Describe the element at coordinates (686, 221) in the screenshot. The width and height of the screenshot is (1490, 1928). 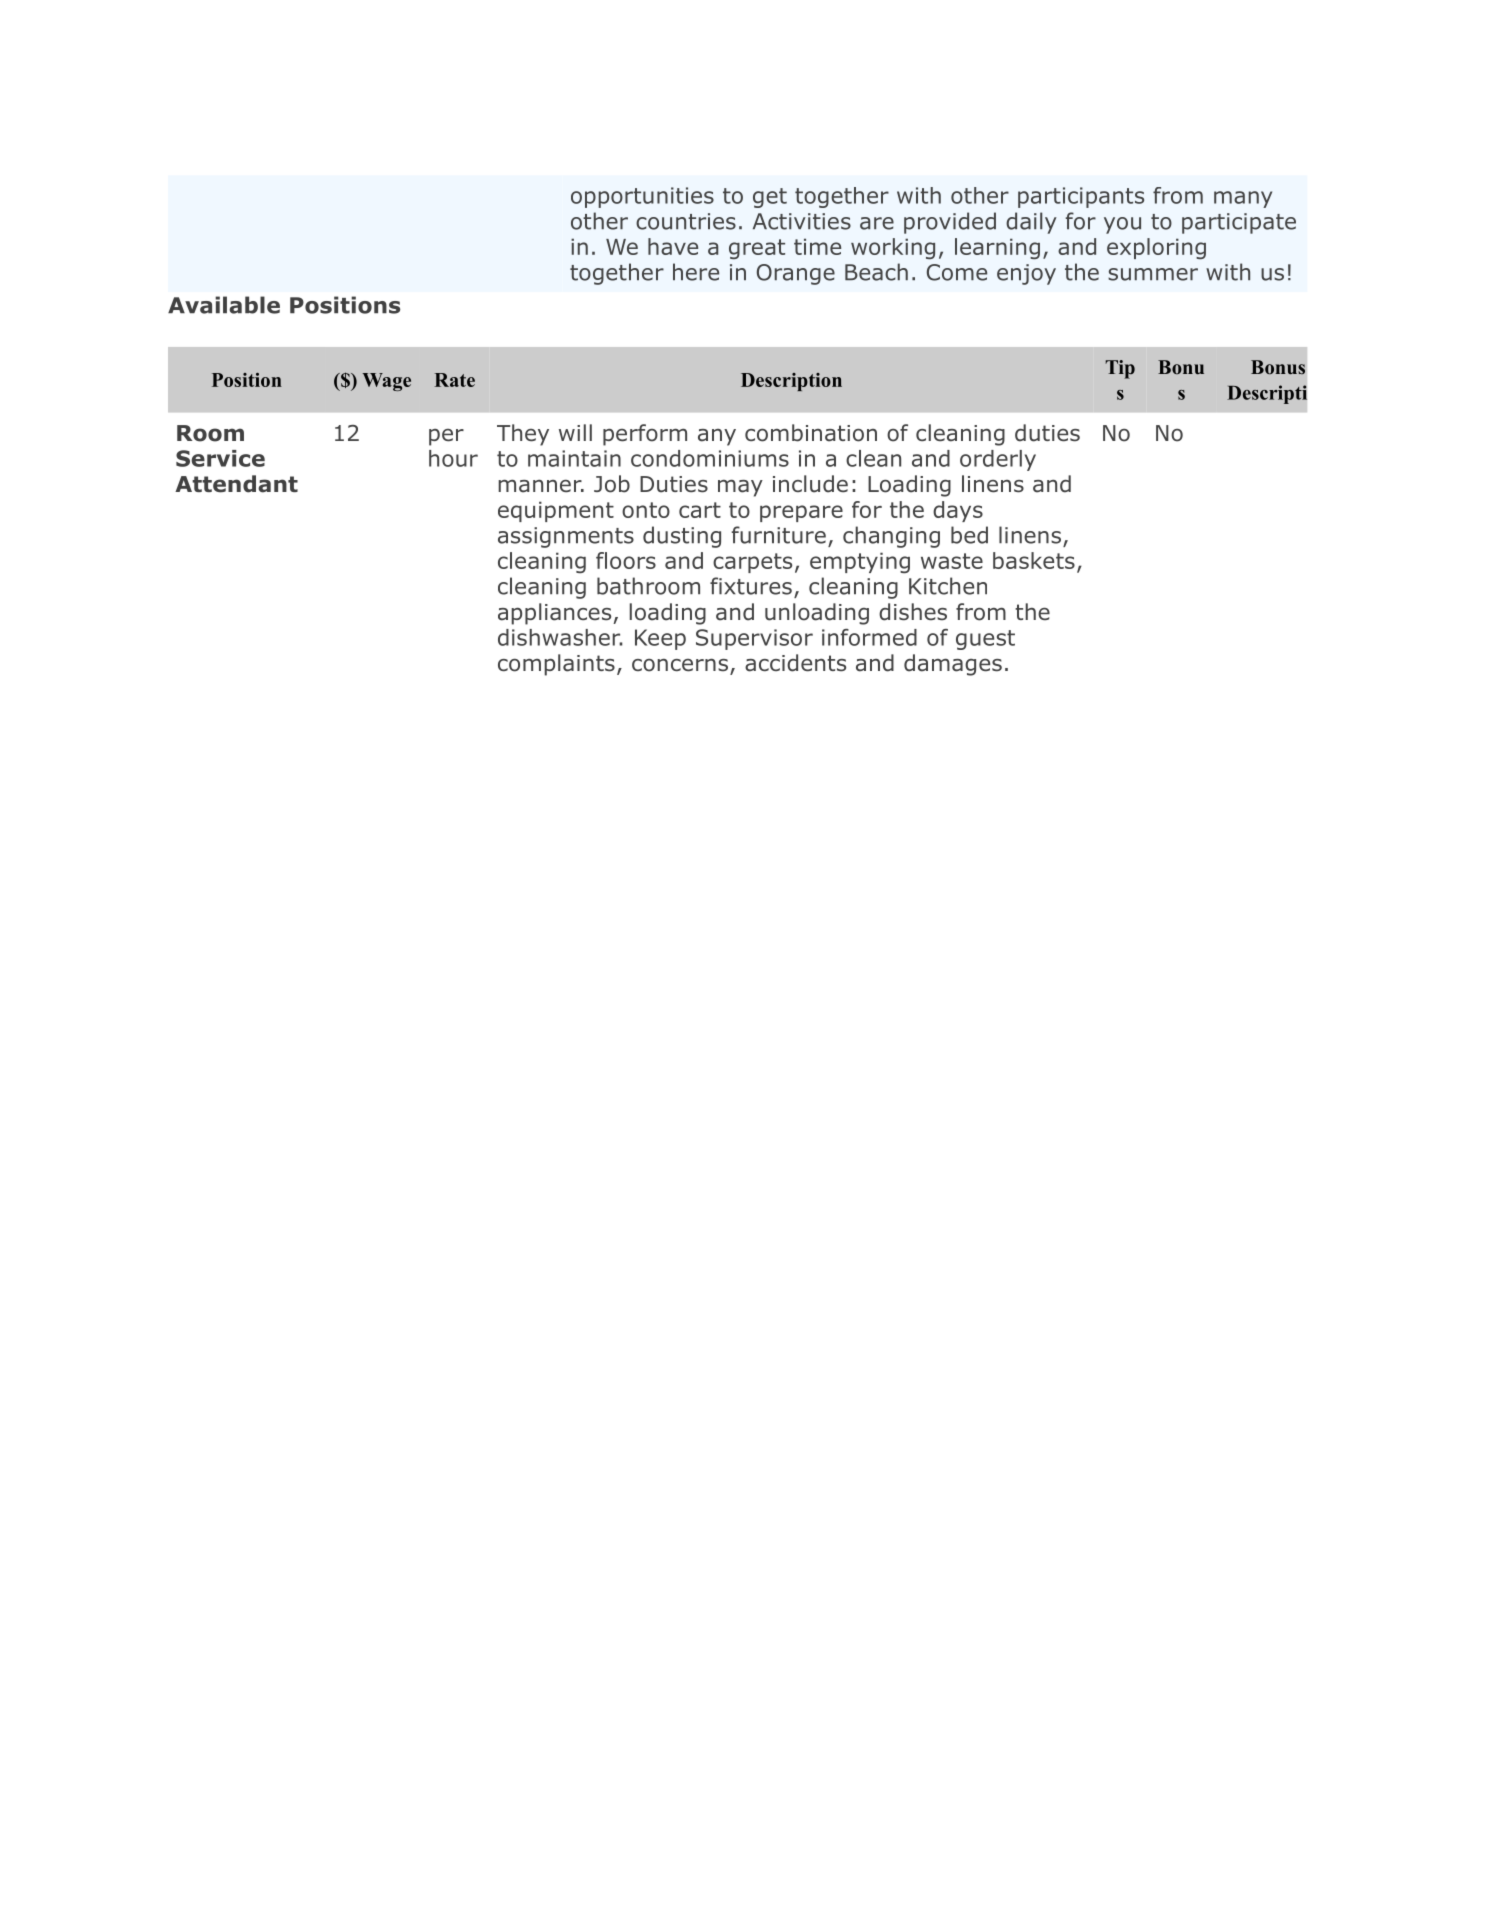
I see `countries` at that location.
